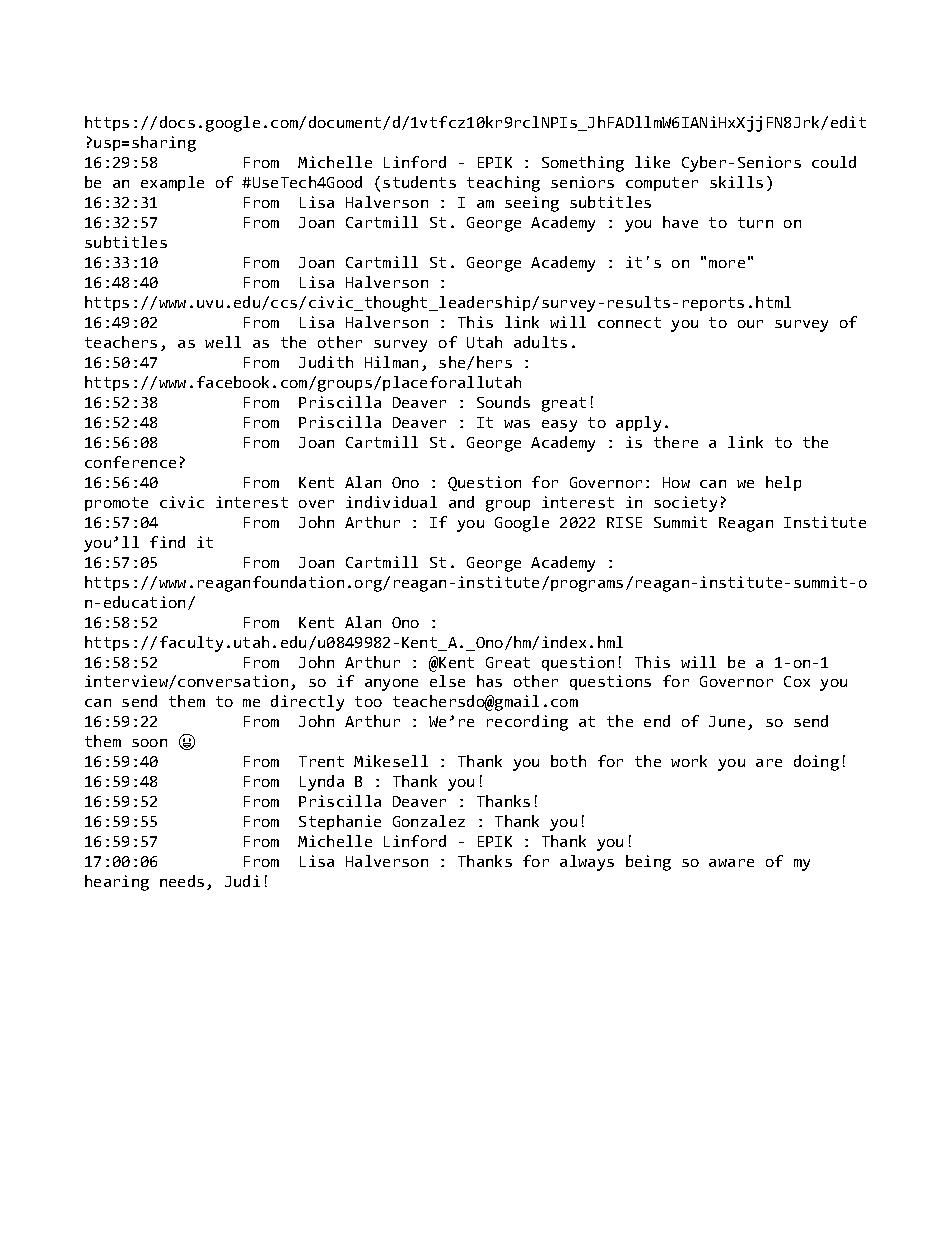  What do you see at coordinates (167, 542) in the screenshot?
I see `find` at bounding box center [167, 542].
